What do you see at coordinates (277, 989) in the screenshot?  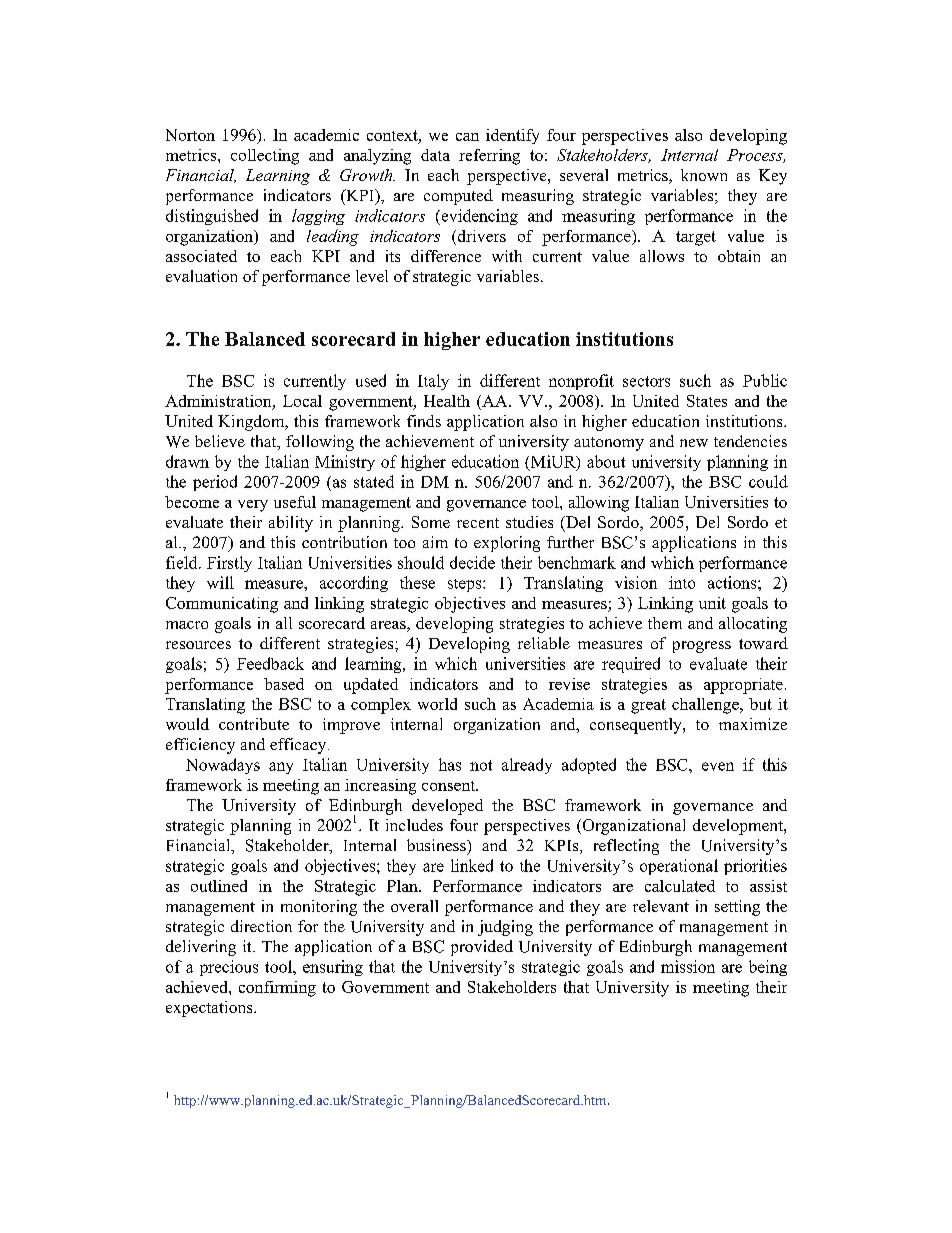 I see `confirming` at bounding box center [277, 989].
